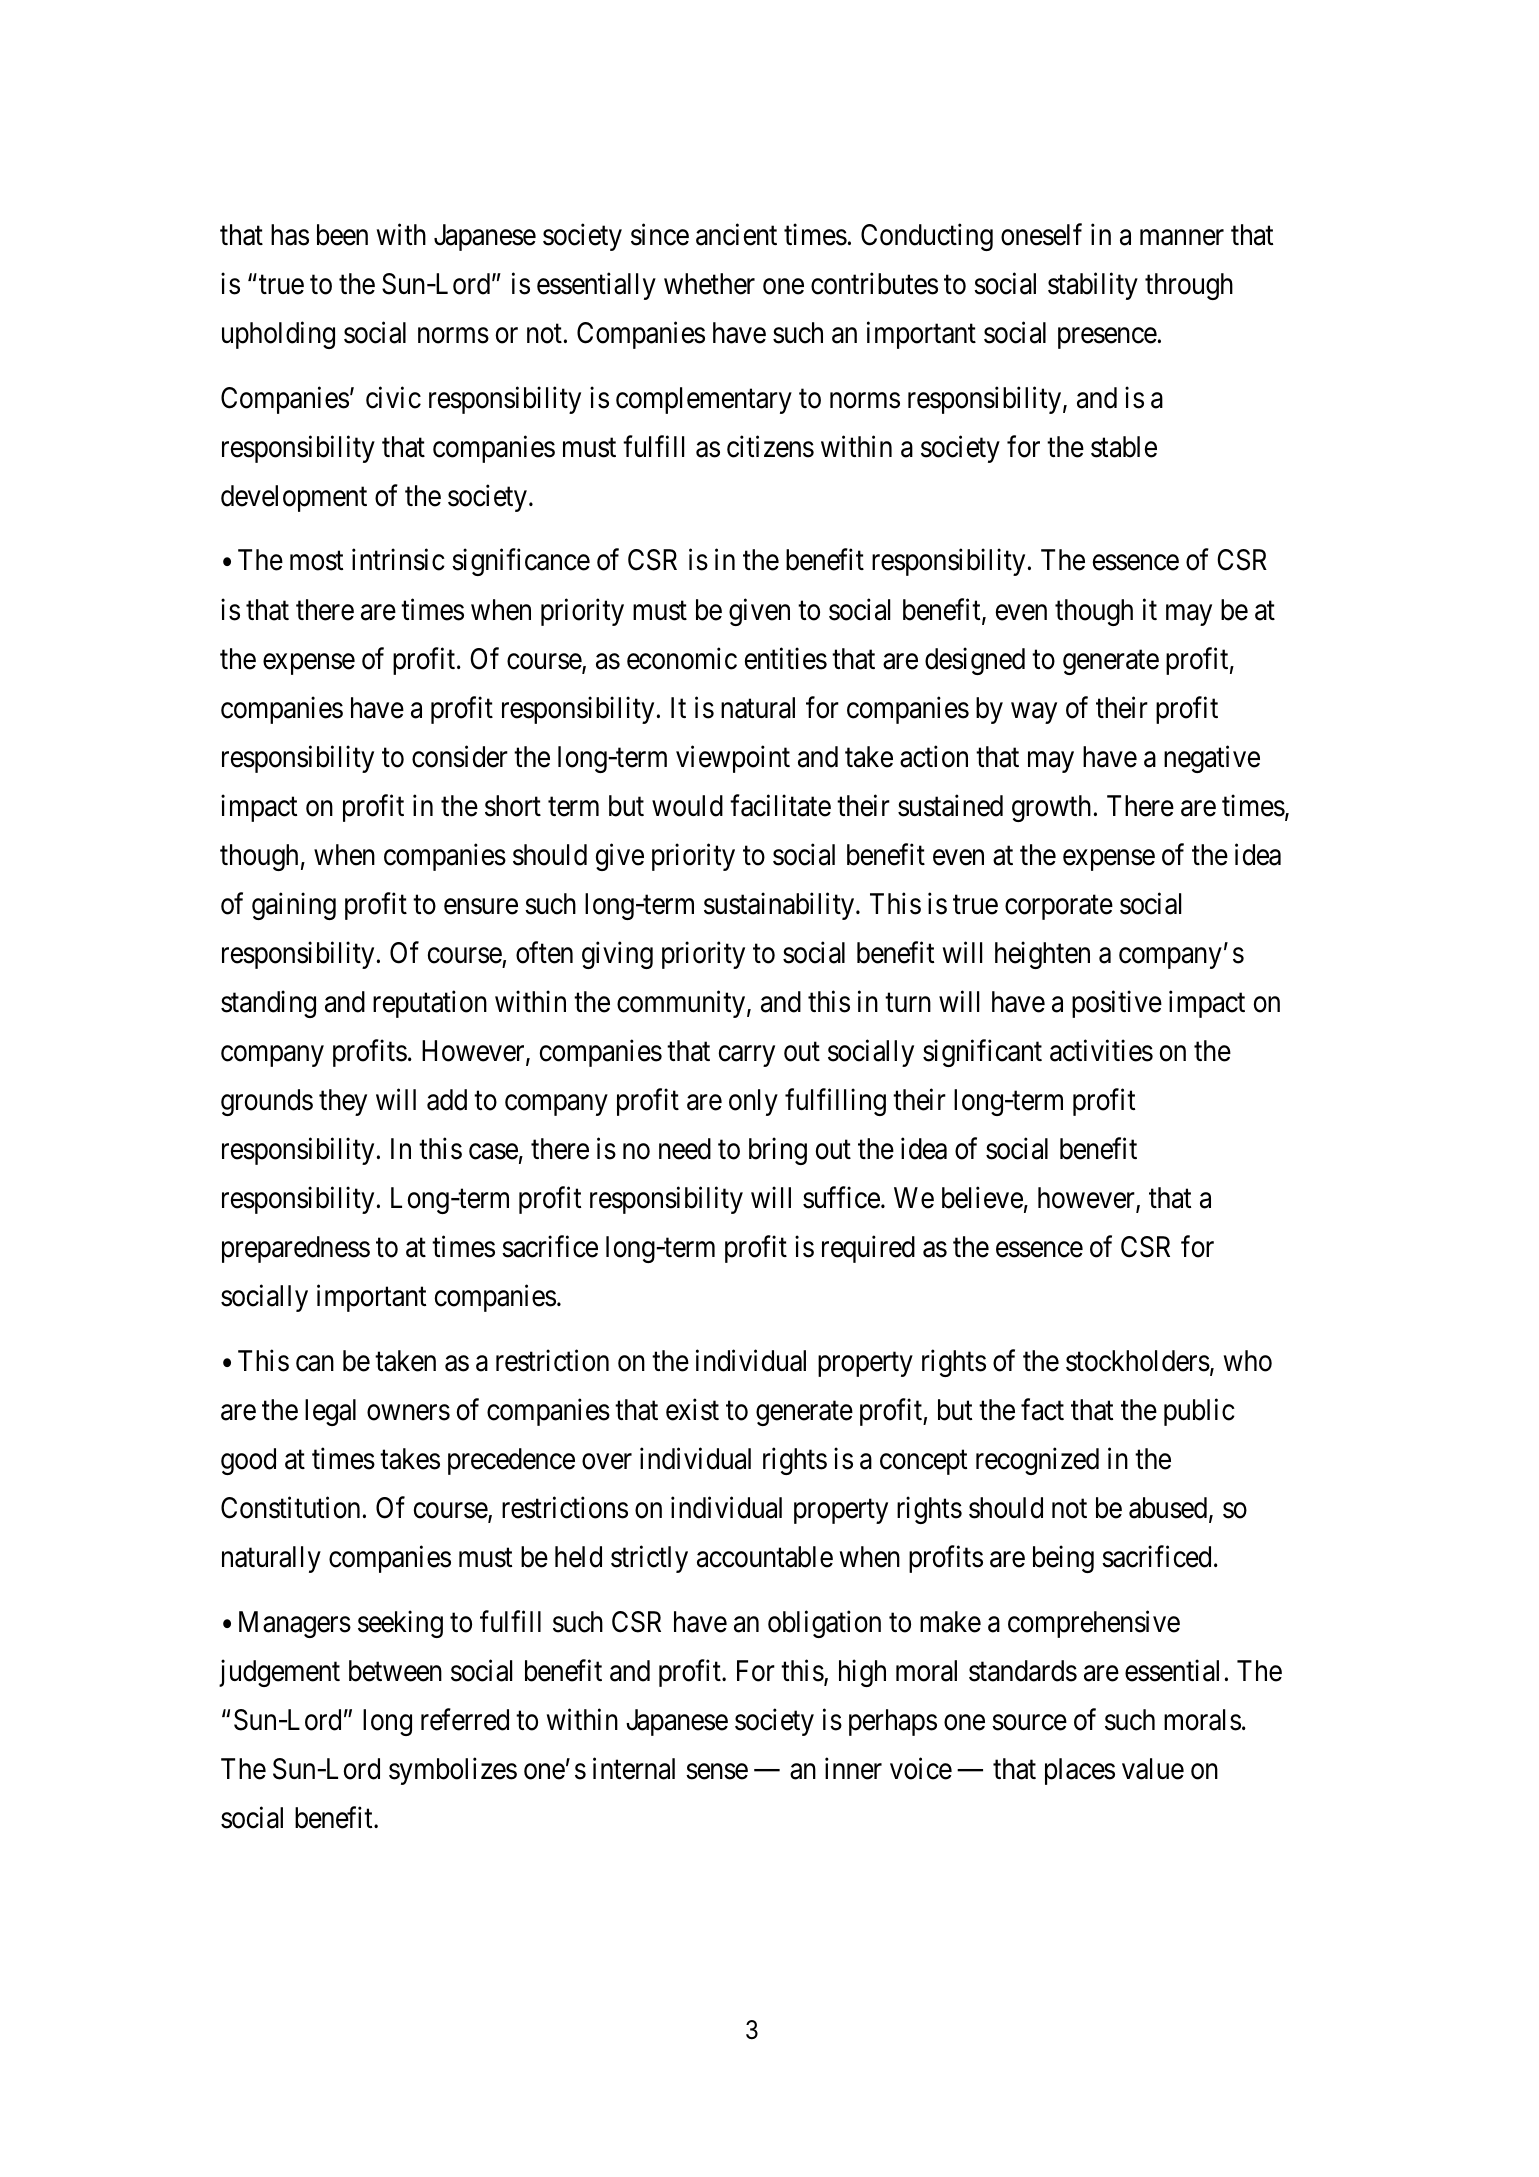 The image size is (1539, 2177). What do you see at coordinates (1138, 1361) in the screenshot?
I see `stockholders` at bounding box center [1138, 1361].
